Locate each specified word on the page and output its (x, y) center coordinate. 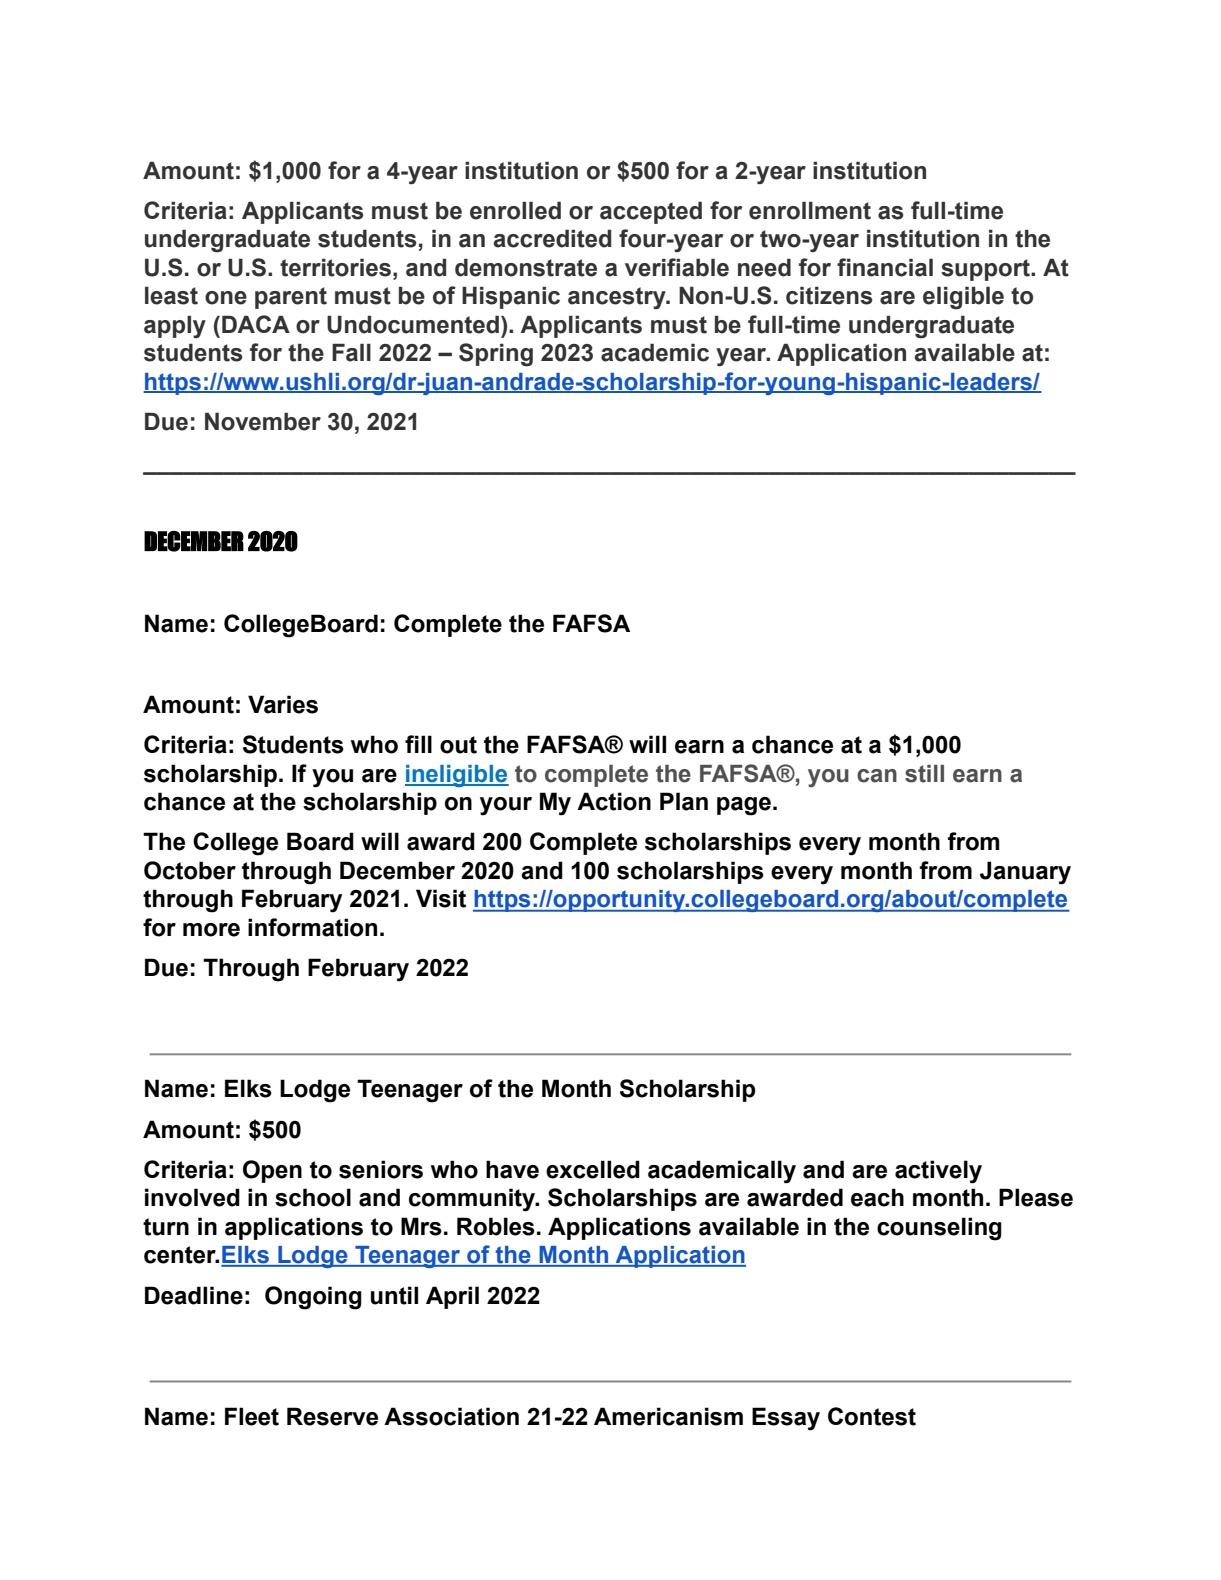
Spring (496, 355)
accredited (552, 239)
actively (938, 1172)
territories (335, 268)
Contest (872, 1416)
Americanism (668, 1416)
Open (272, 1171)
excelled (593, 1169)
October (190, 870)
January (1025, 873)
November (263, 422)
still (924, 774)
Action (614, 801)
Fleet (252, 1416)
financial (885, 267)
